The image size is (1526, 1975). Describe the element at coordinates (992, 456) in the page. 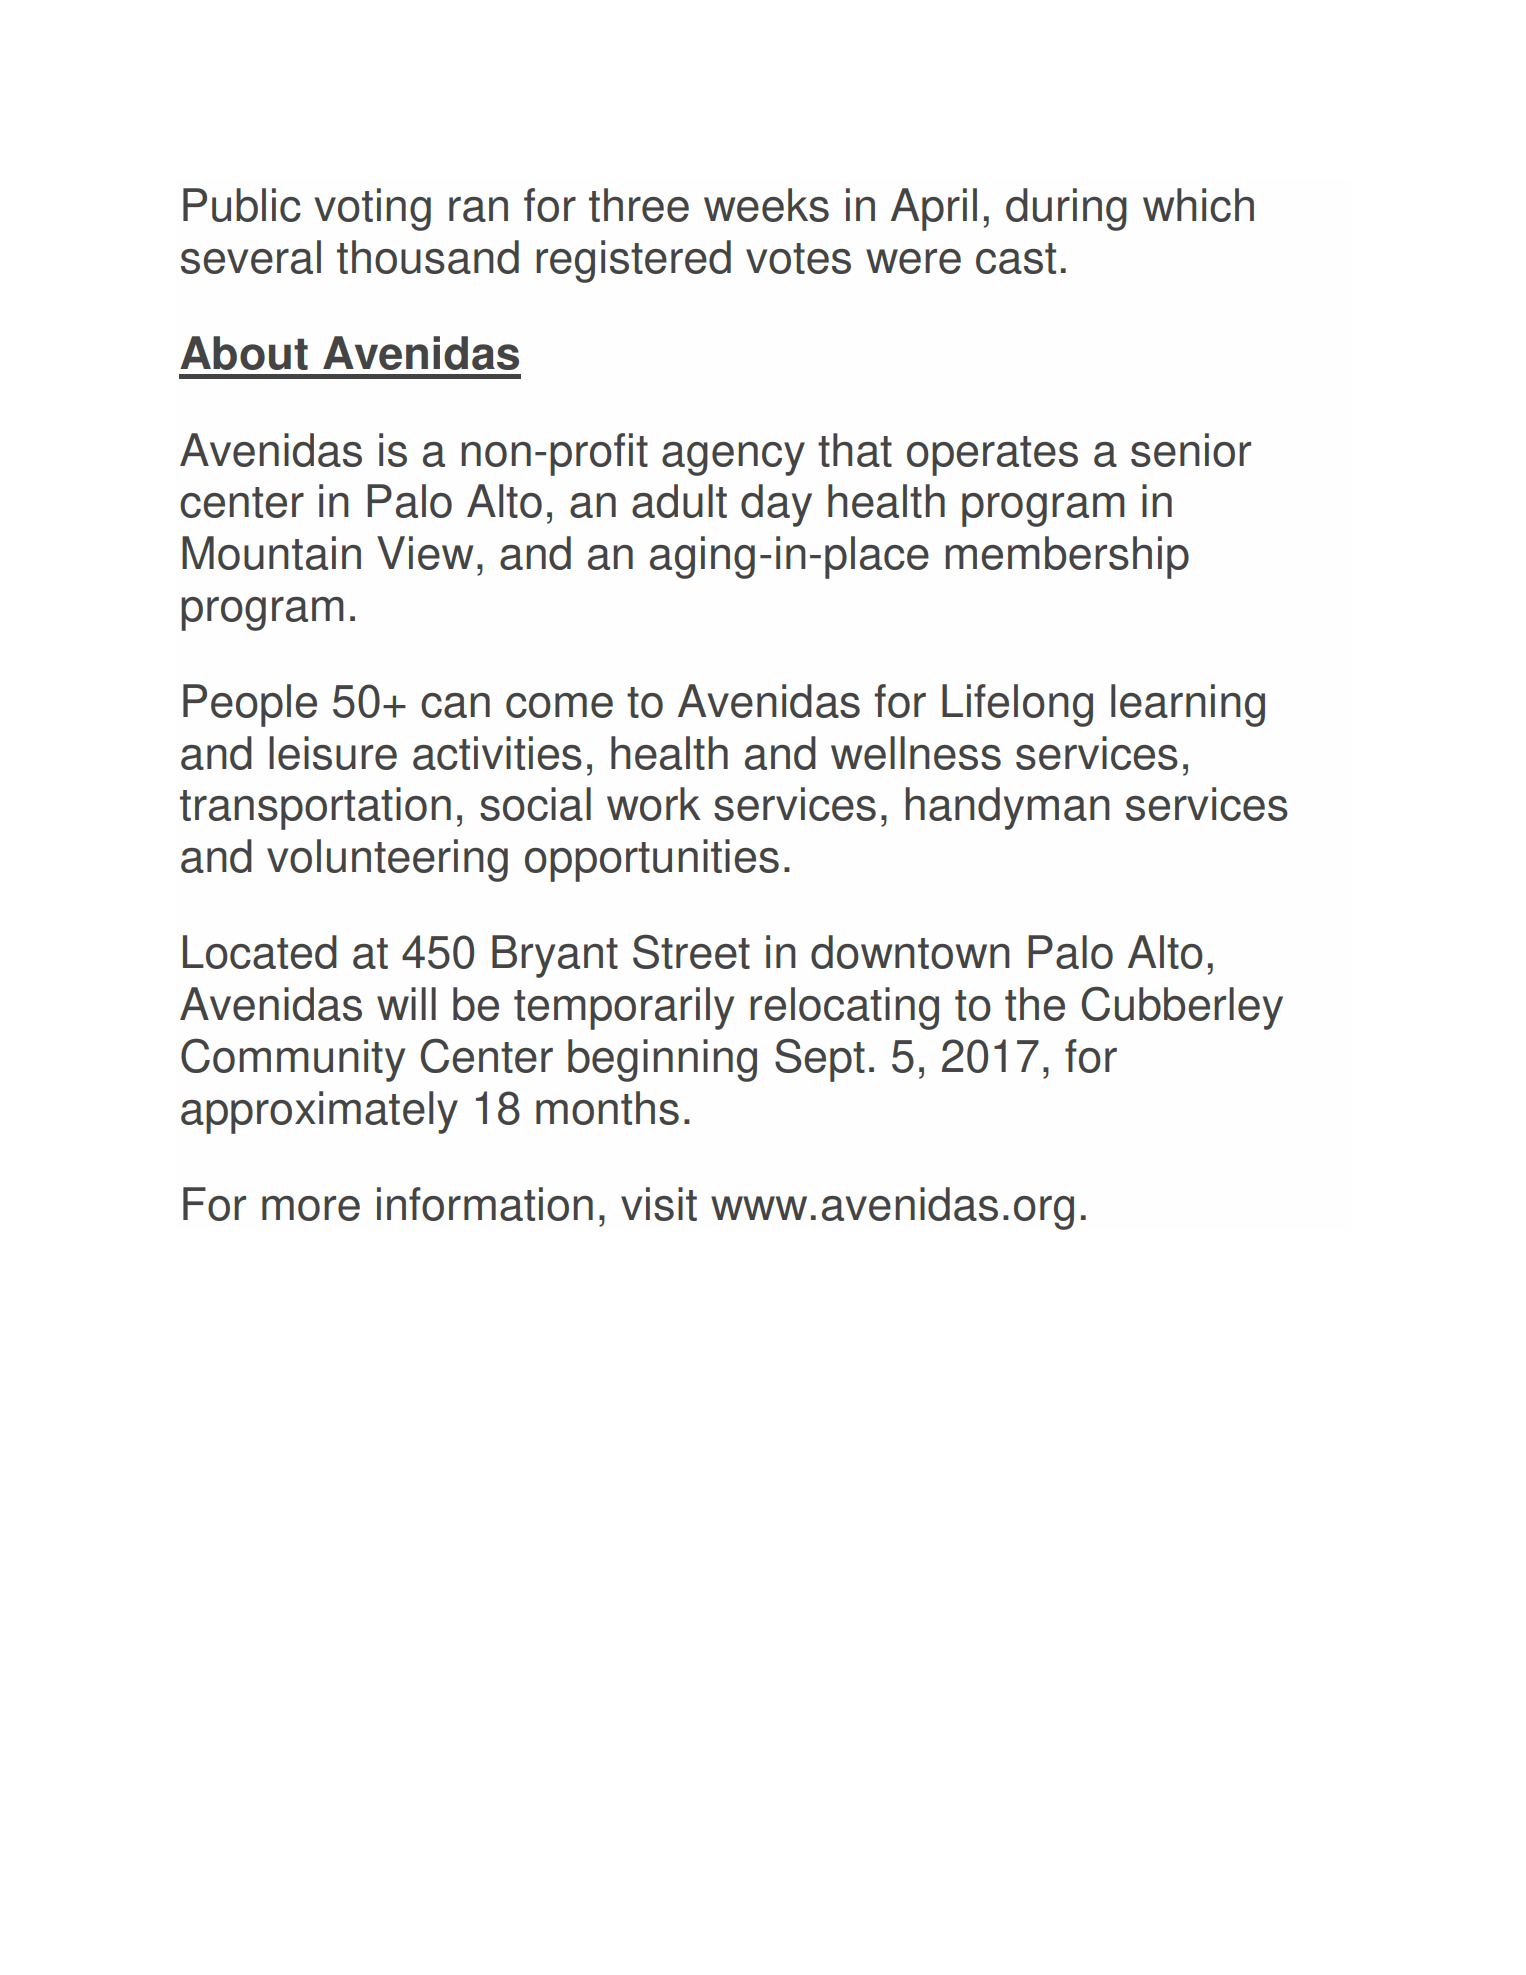

I see `operates` at that location.
